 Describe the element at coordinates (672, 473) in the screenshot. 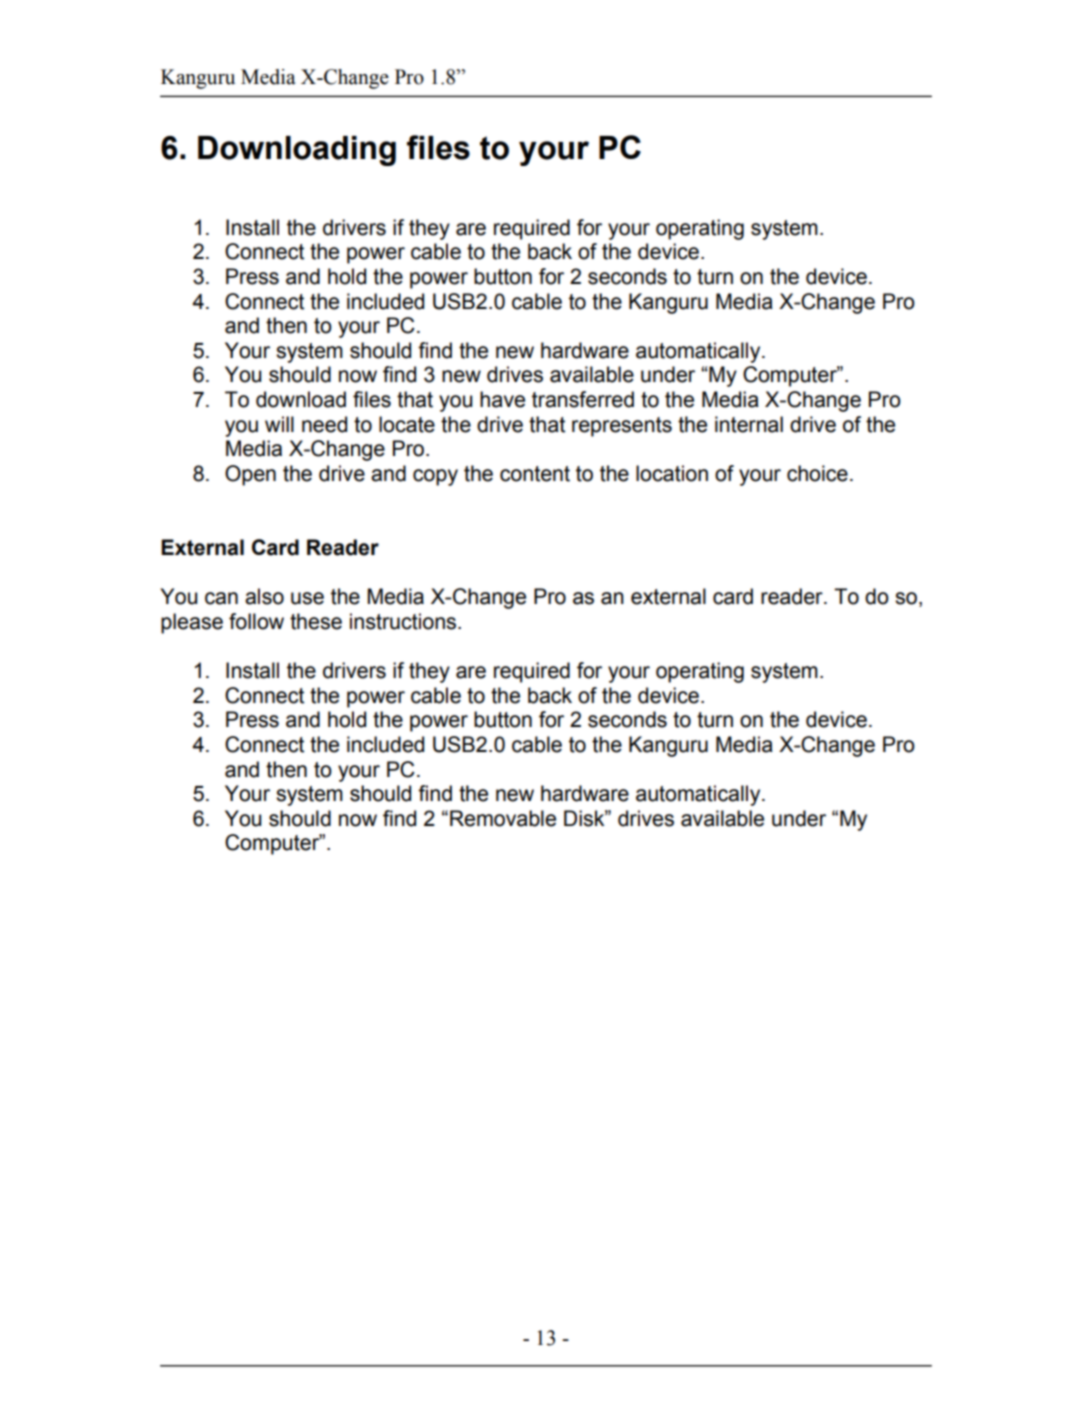

I see `location` at that location.
